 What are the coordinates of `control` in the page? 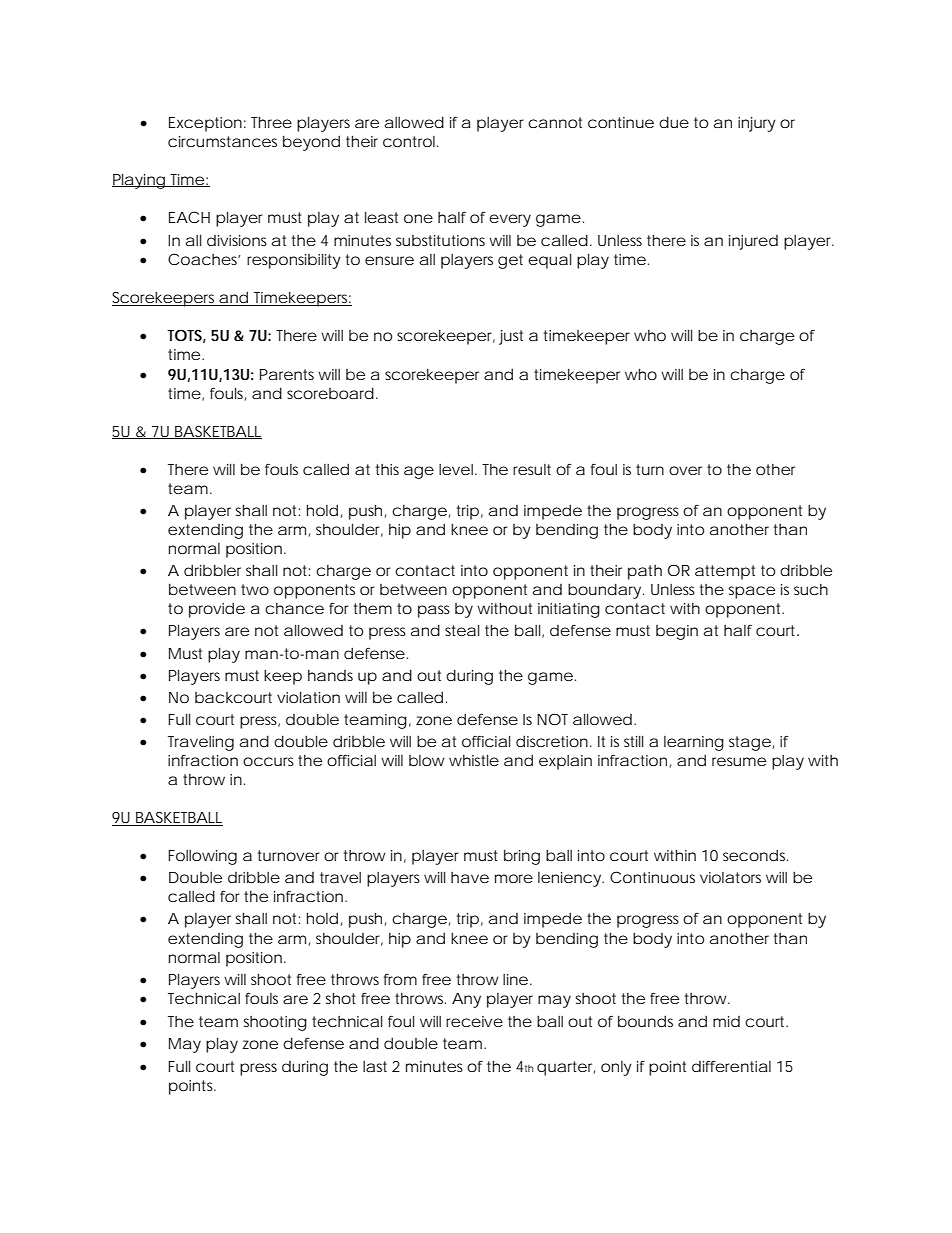 It's located at (409, 141).
